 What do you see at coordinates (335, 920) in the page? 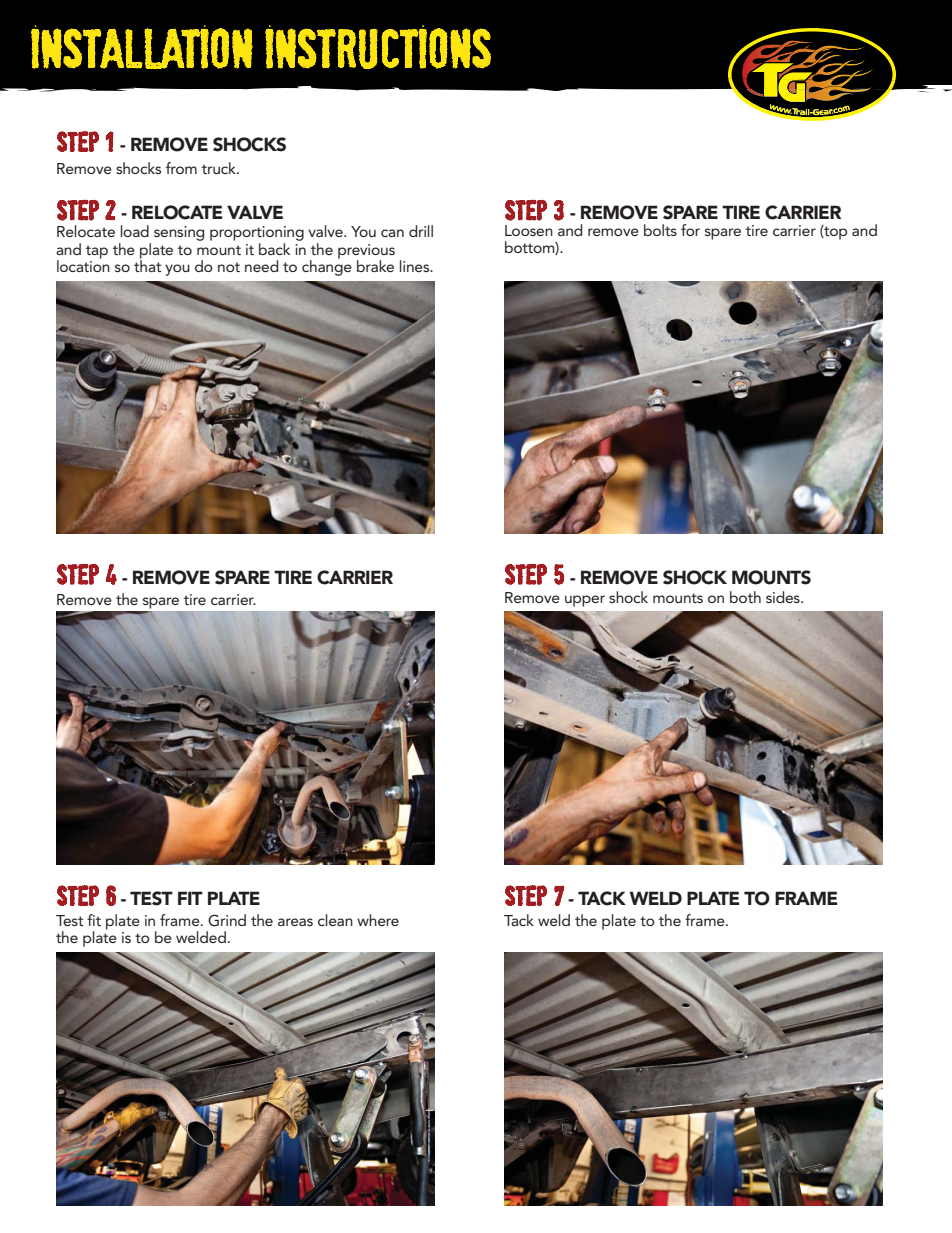
I see `clean` at bounding box center [335, 920].
